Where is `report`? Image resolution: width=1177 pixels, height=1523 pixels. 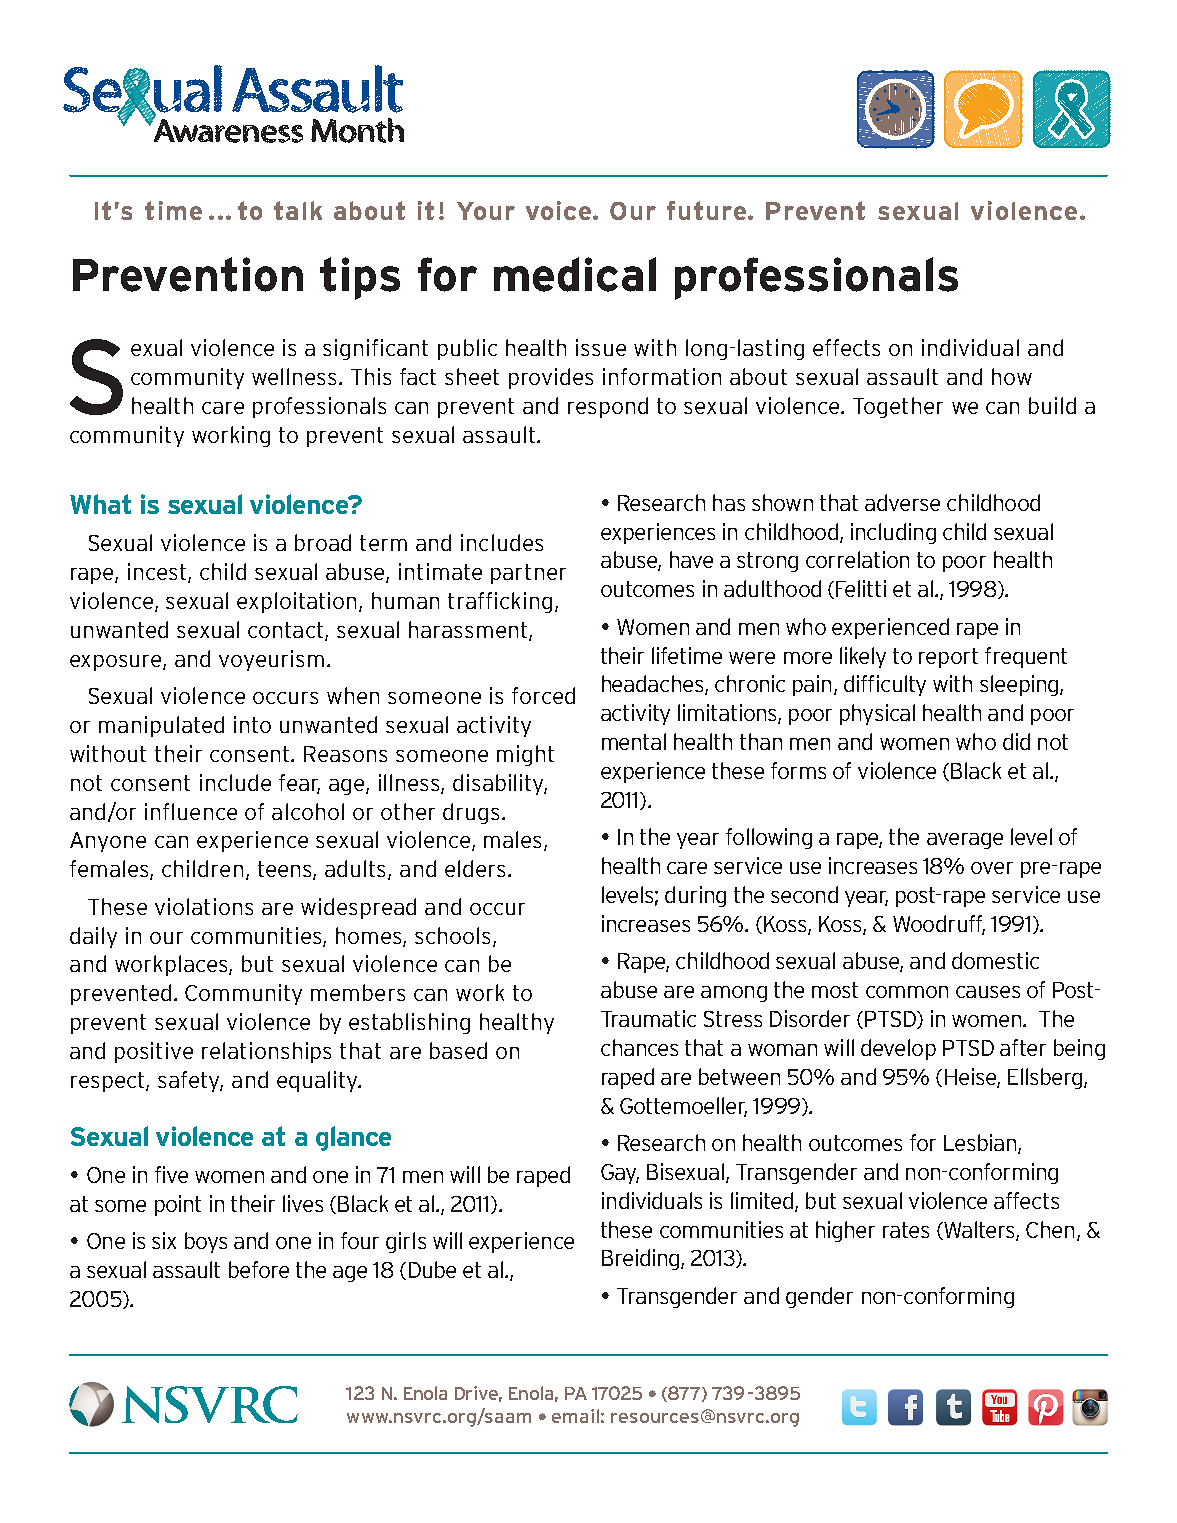
report is located at coordinates (948, 658).
